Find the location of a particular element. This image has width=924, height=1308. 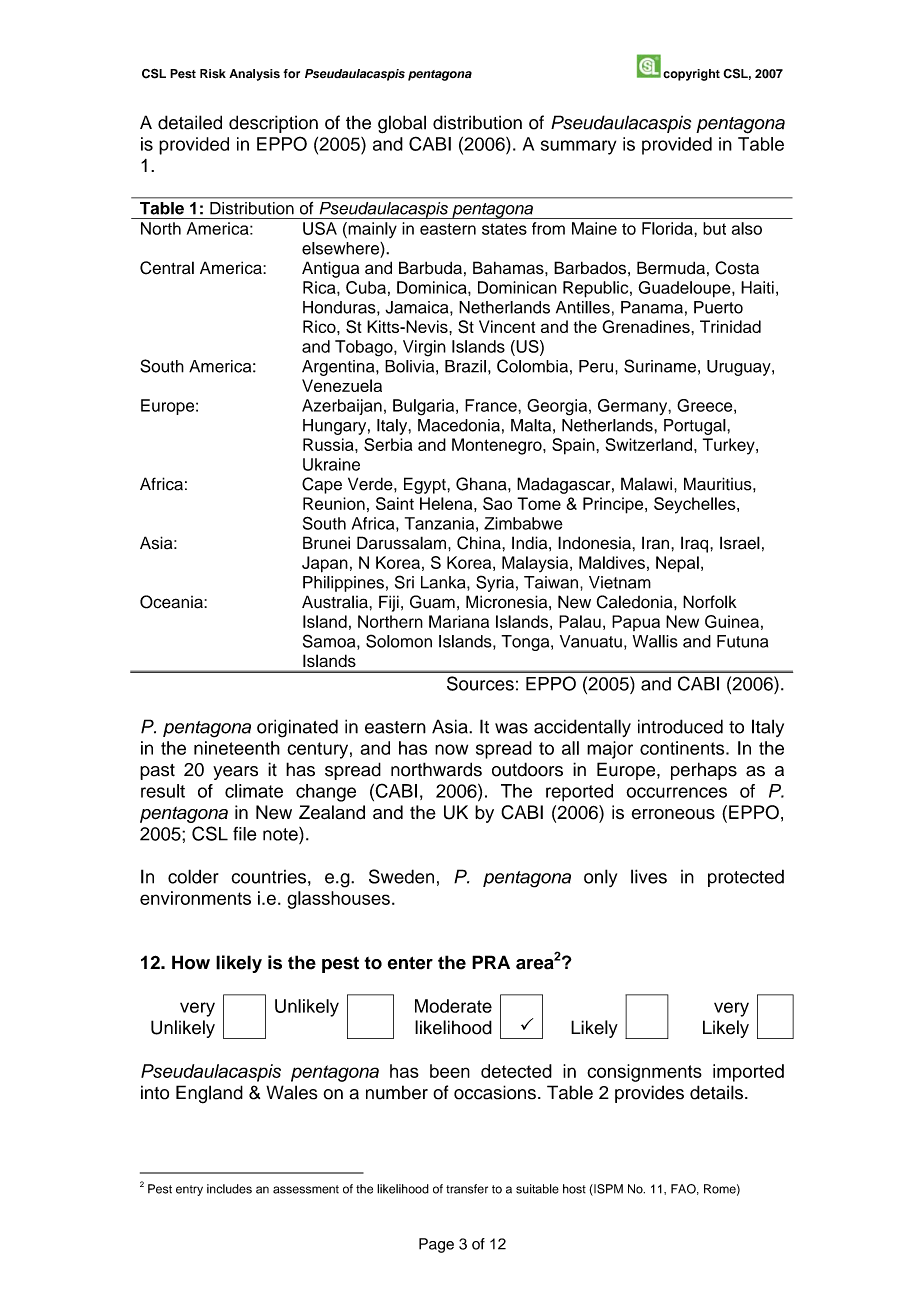

file is located at coordinates (245, 834).
